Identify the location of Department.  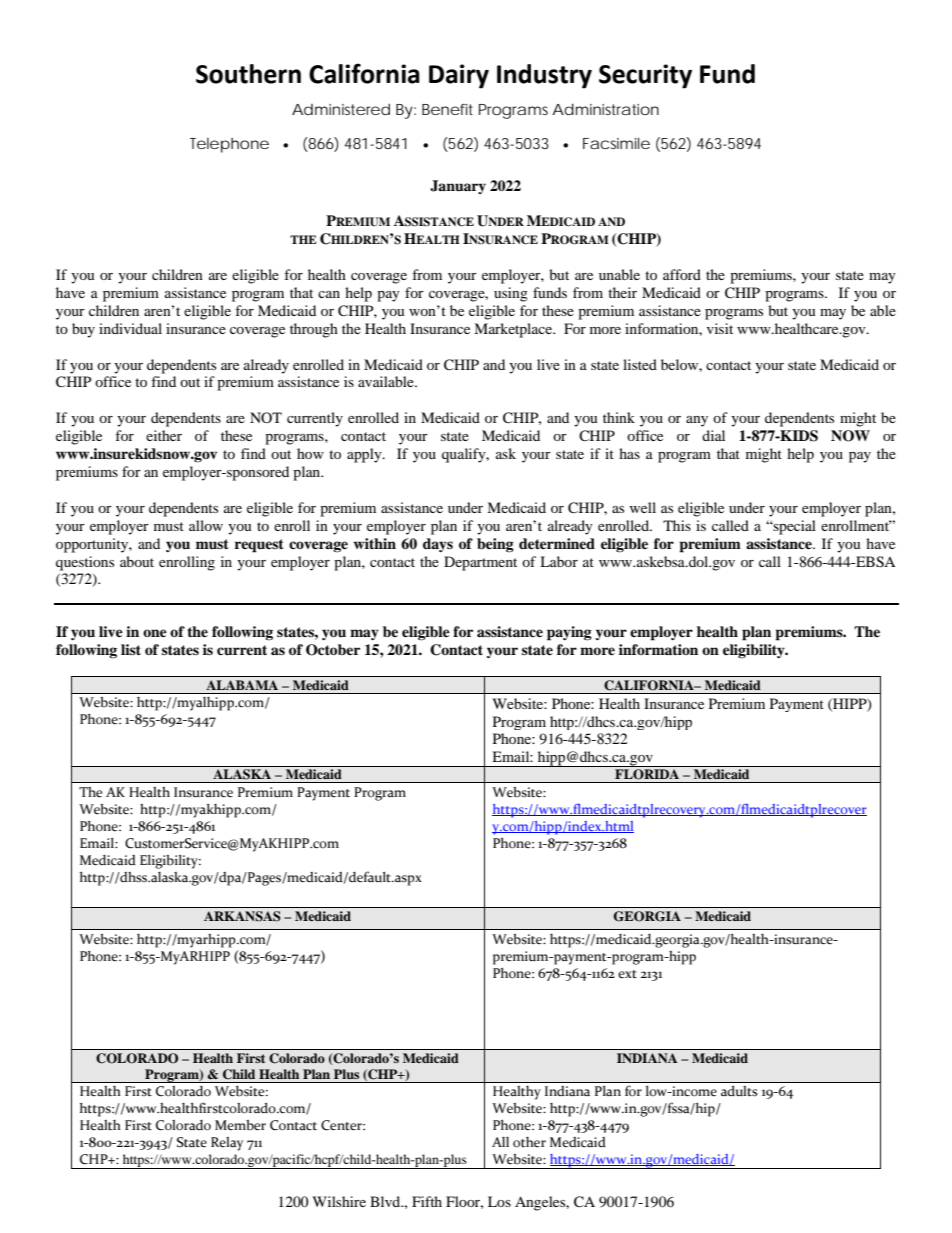
(480, 563).
